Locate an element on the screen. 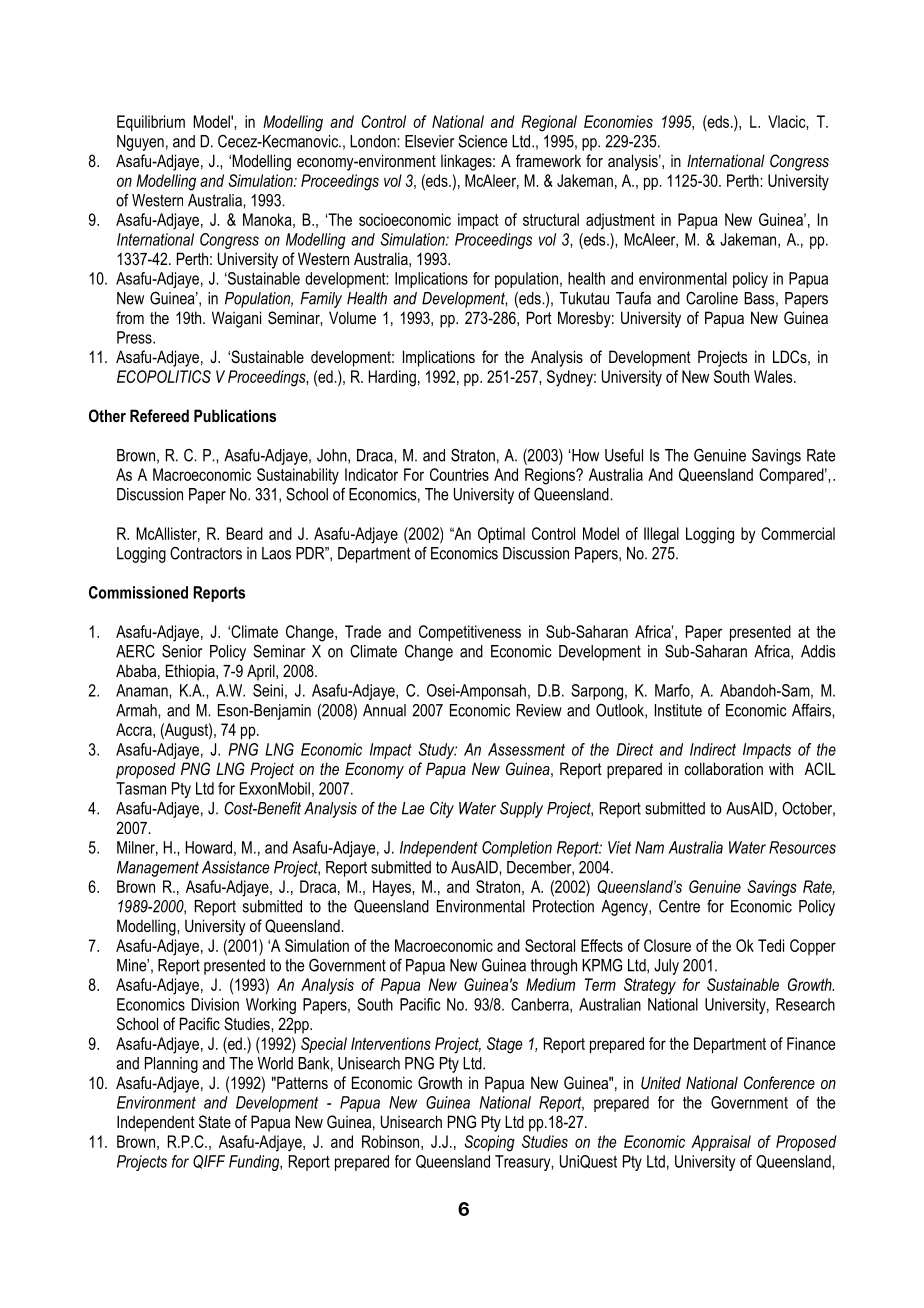  Completion is located at coordinates (517, 849).
